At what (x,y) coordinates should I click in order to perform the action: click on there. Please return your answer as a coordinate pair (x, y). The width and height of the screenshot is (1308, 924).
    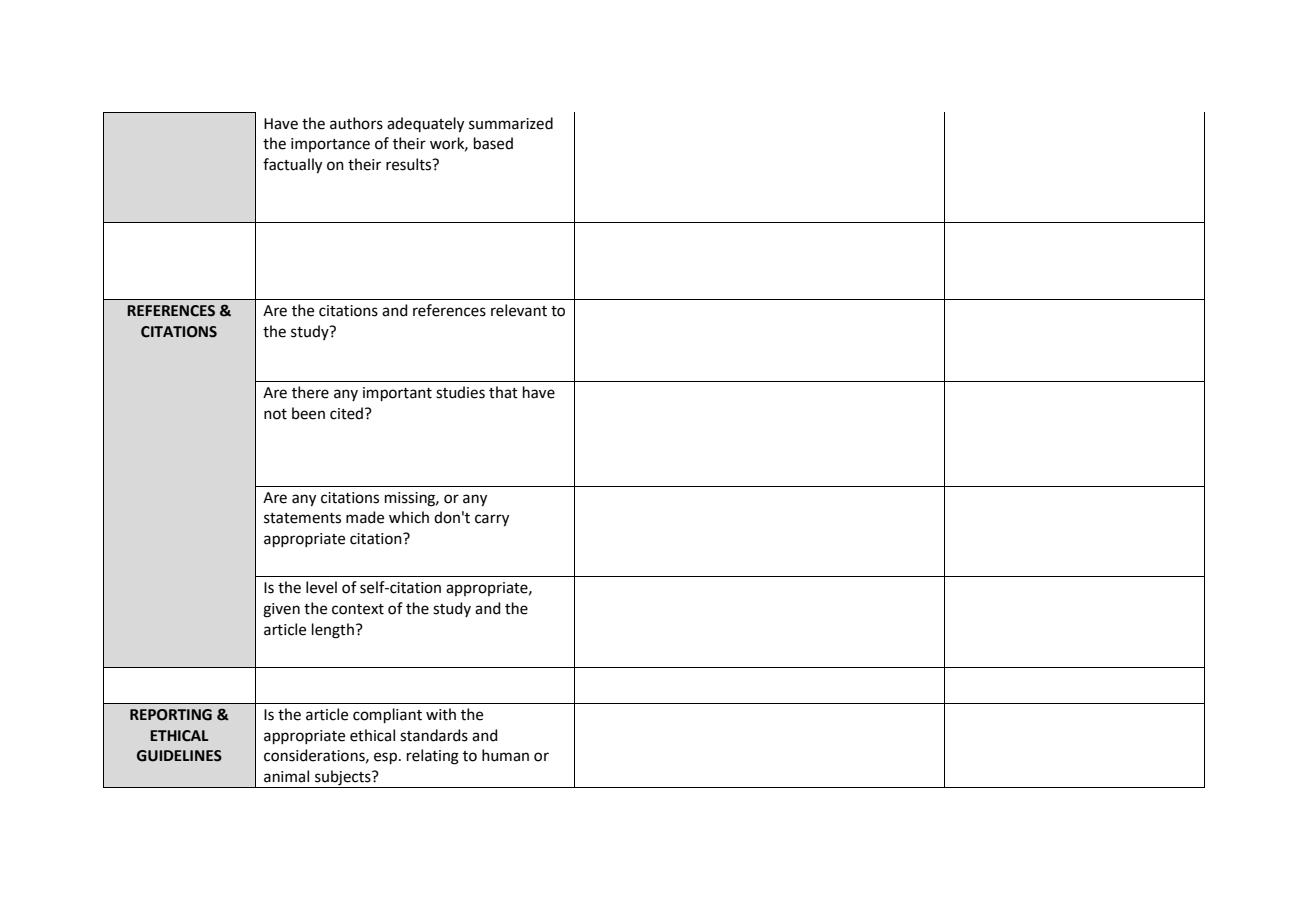
    Looking at the image, I should click on (310, 392).
